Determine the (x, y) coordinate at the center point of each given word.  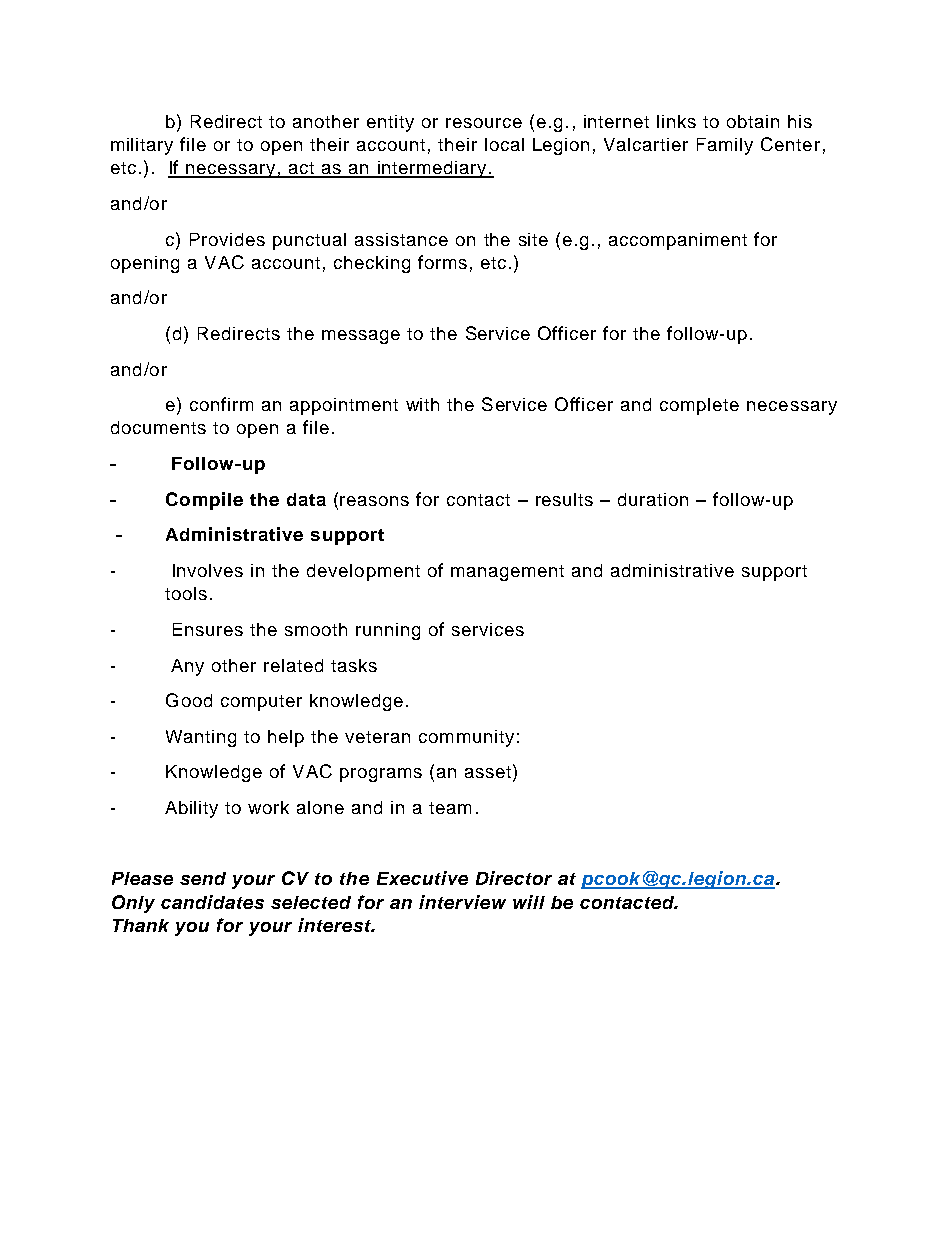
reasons (374, 501)
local (504, 144)
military (142, 146)
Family (725, 146)
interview (462, 902)
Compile (204, 501)
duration (653, 499)
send (203, 878)
